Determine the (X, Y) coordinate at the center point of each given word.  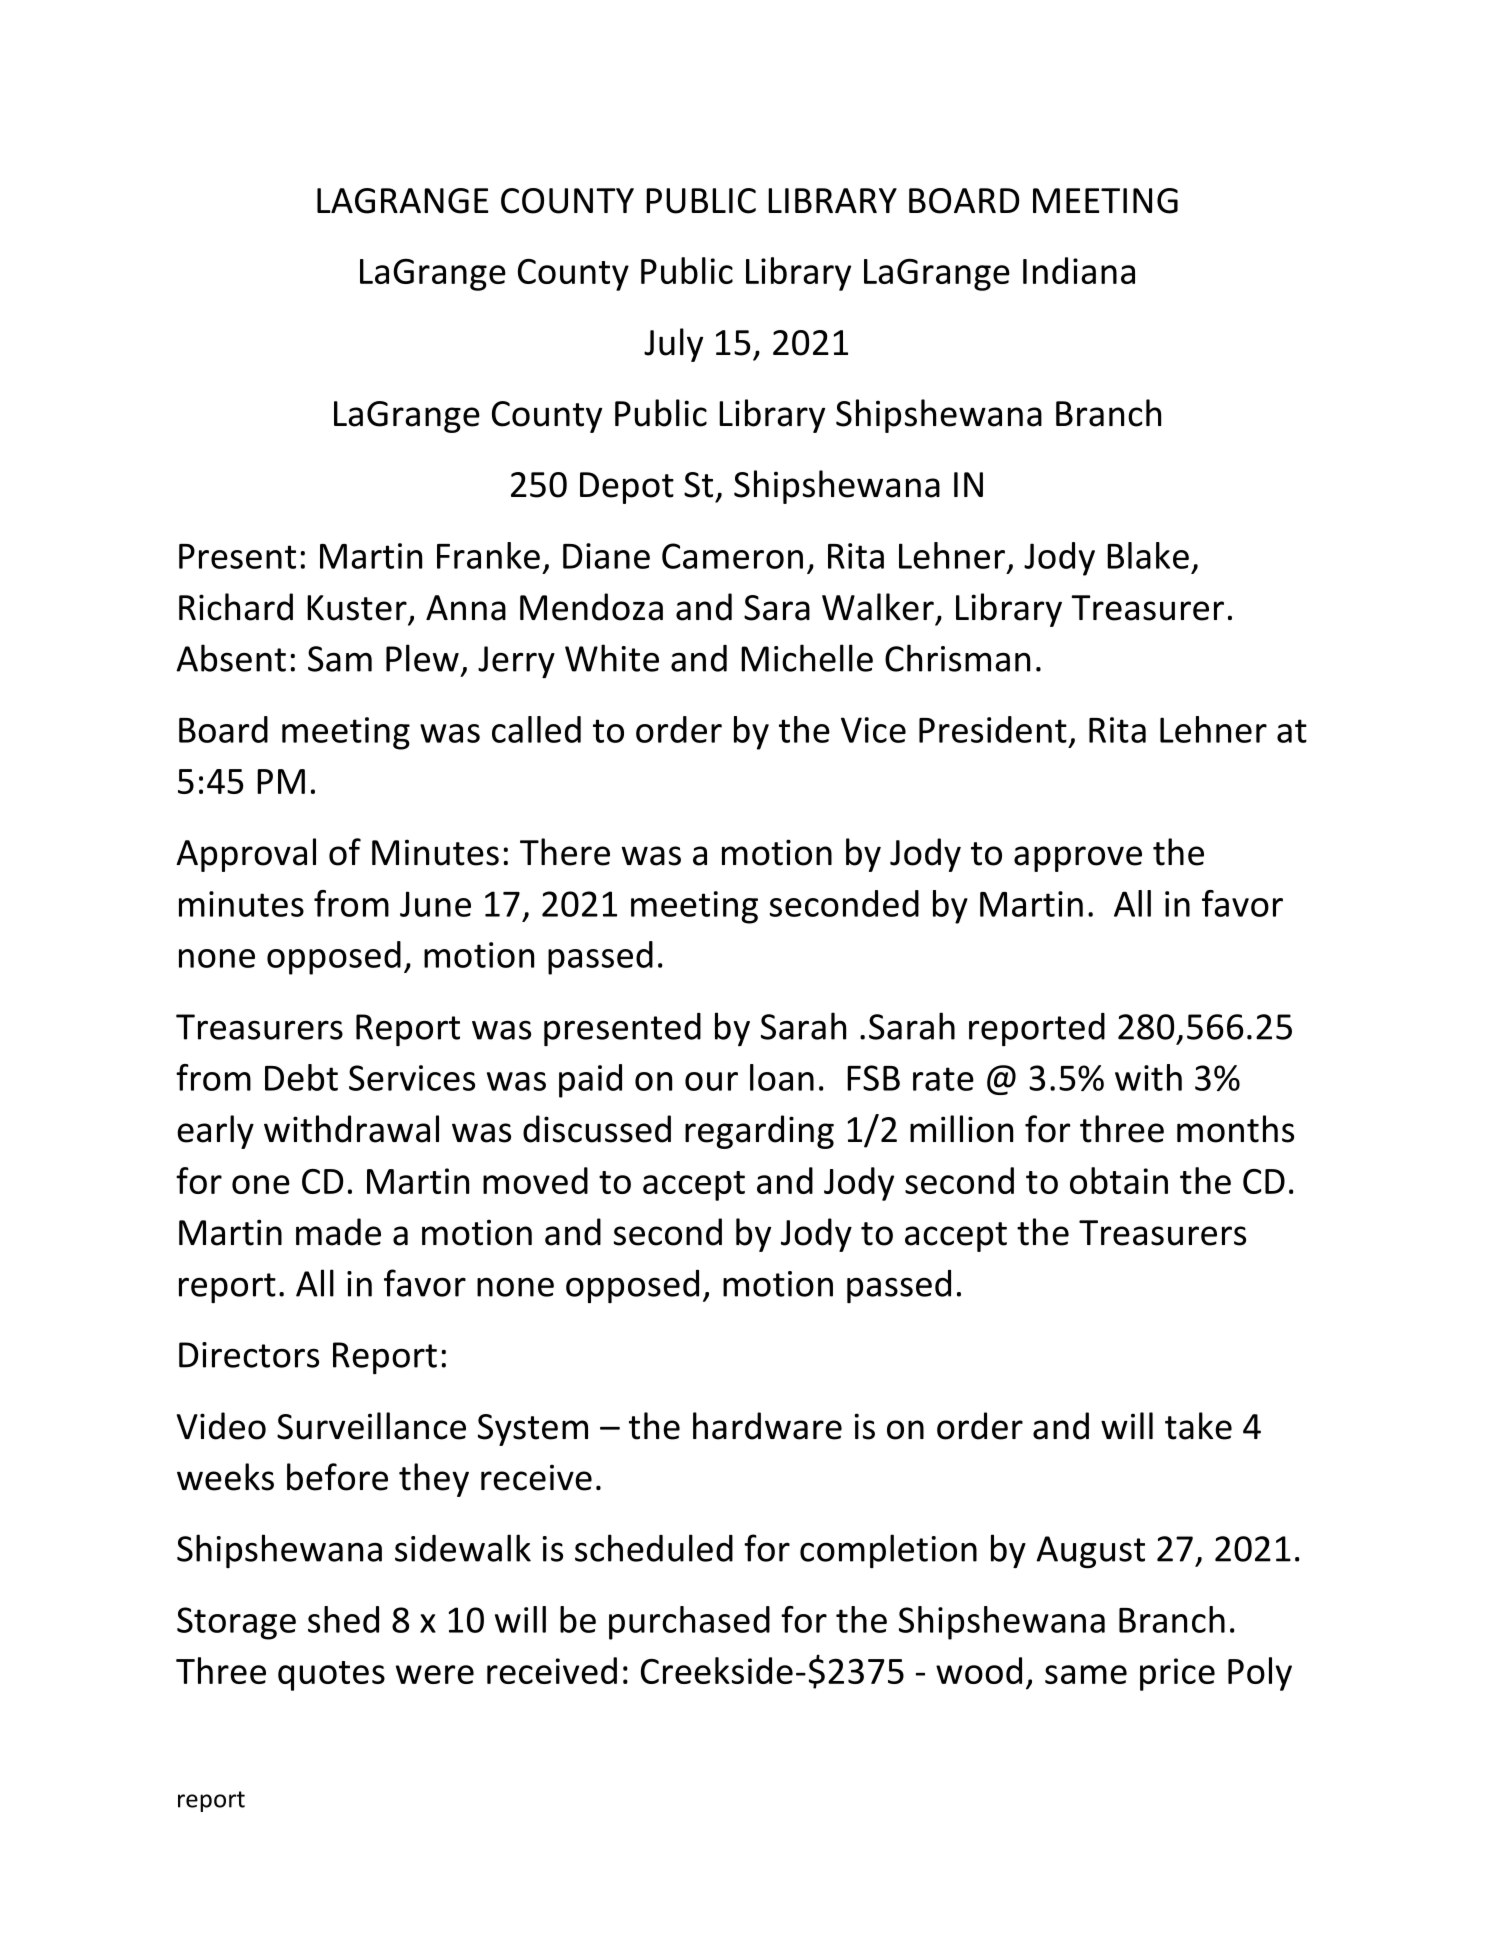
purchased (689, 1623)
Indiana (1079, 270)
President (993, 729)
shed (343, 1619)
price (1177, 1674)
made (338, 1232)
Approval (246, 855)
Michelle (807, 658)
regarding (759, 1132)
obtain (1119, 1180)
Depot (627, 488)
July (673, 345)
